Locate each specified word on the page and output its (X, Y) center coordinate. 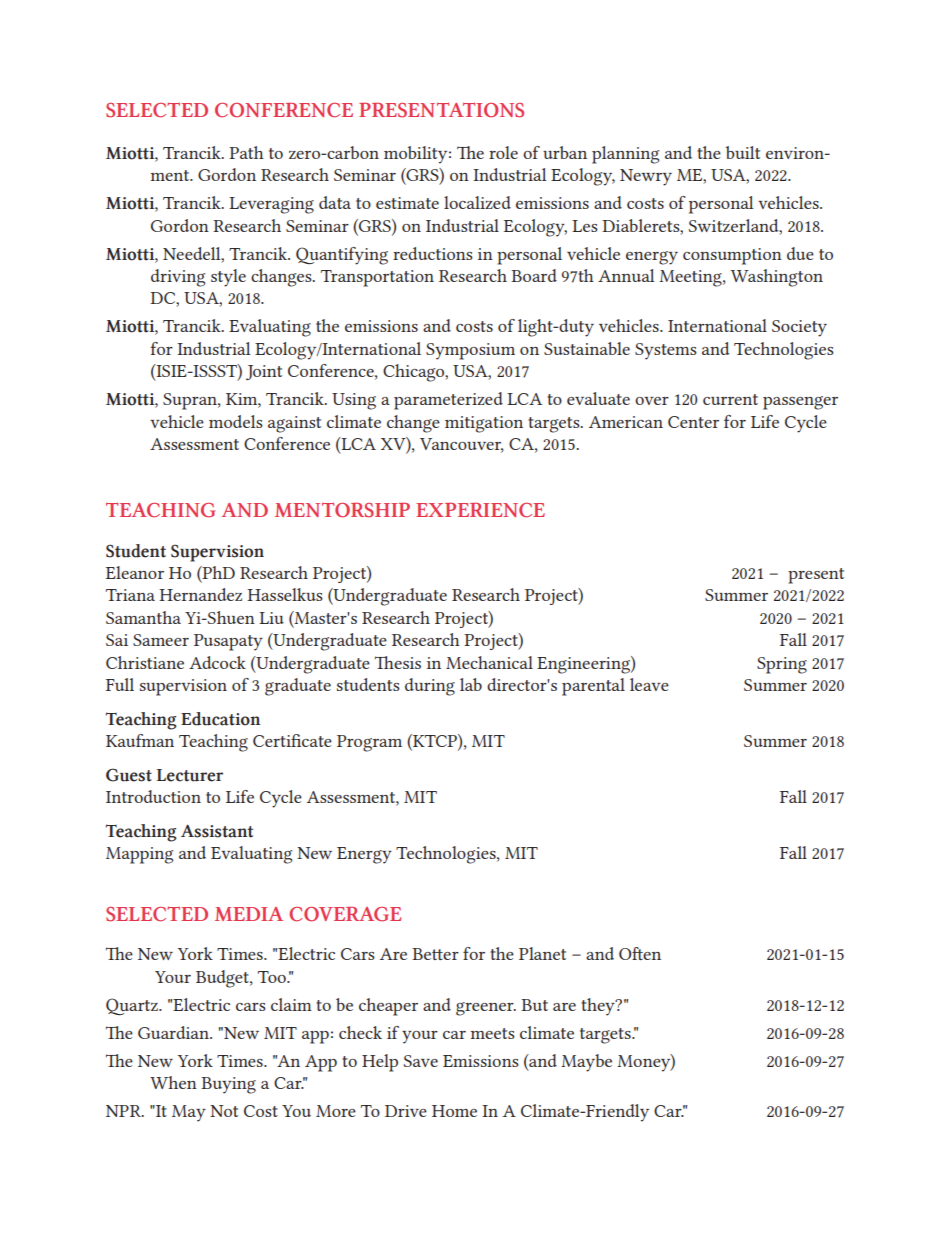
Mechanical (489, 662)
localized (477, 202)
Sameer (161, 640)
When (173, 1082)
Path (246, 152)
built (743, 152)
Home (454, 1111)
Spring (782, 665)
